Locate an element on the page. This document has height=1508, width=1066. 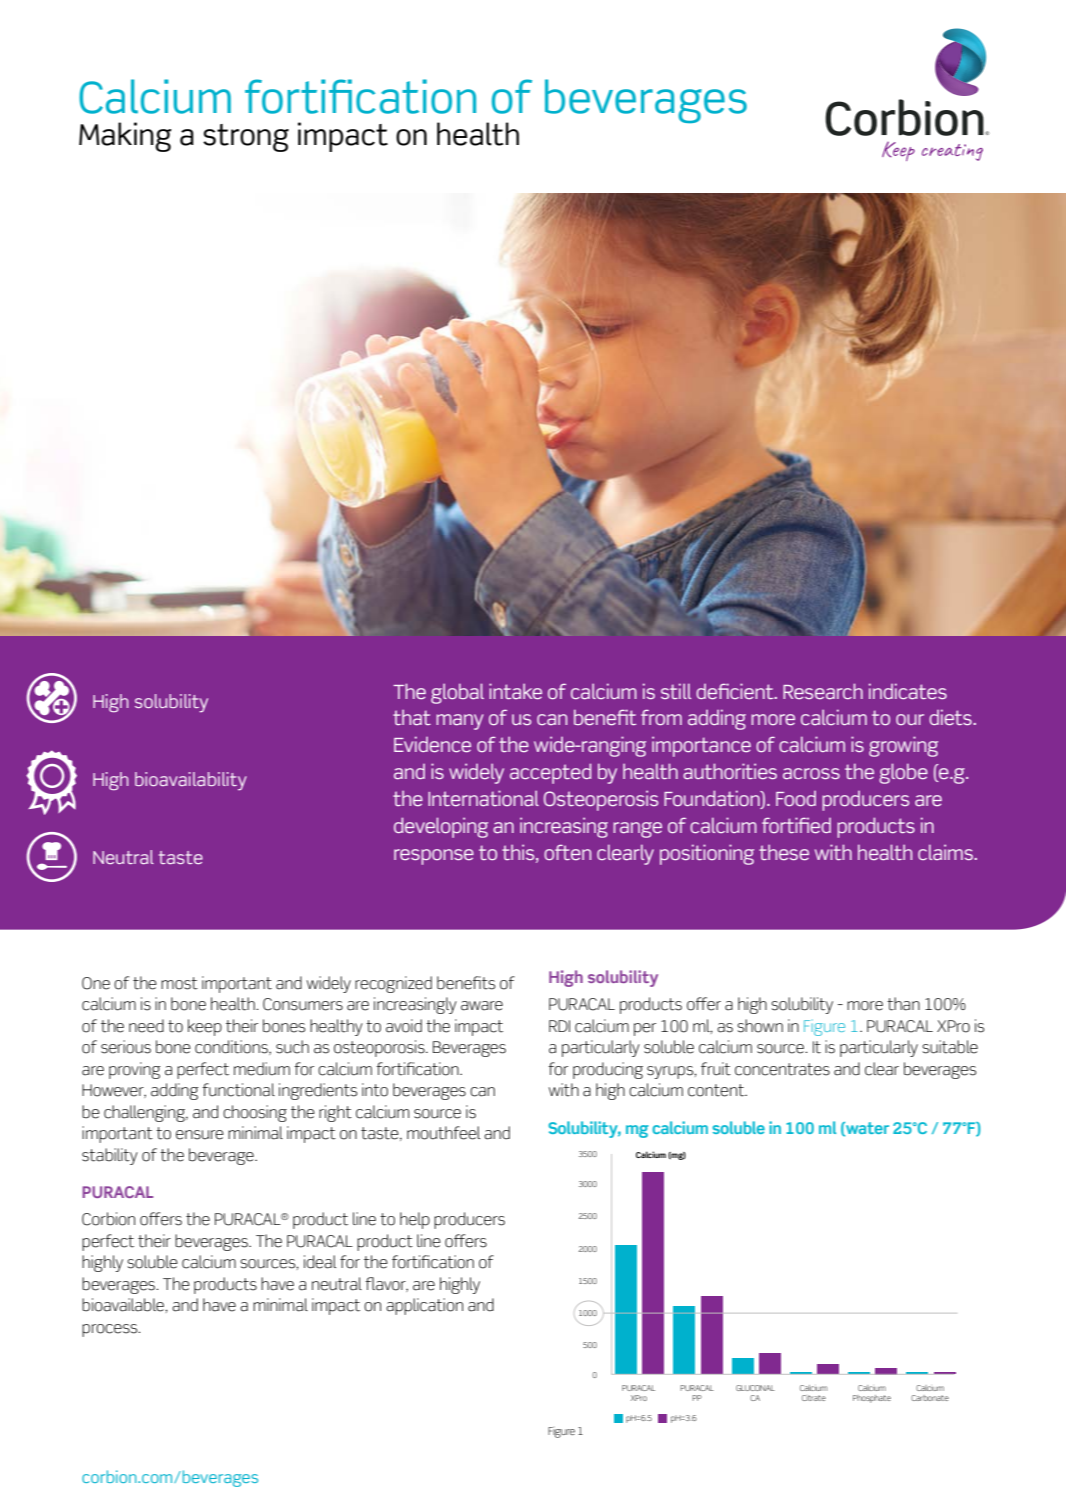
Research is located at coordinates (823, 691).
